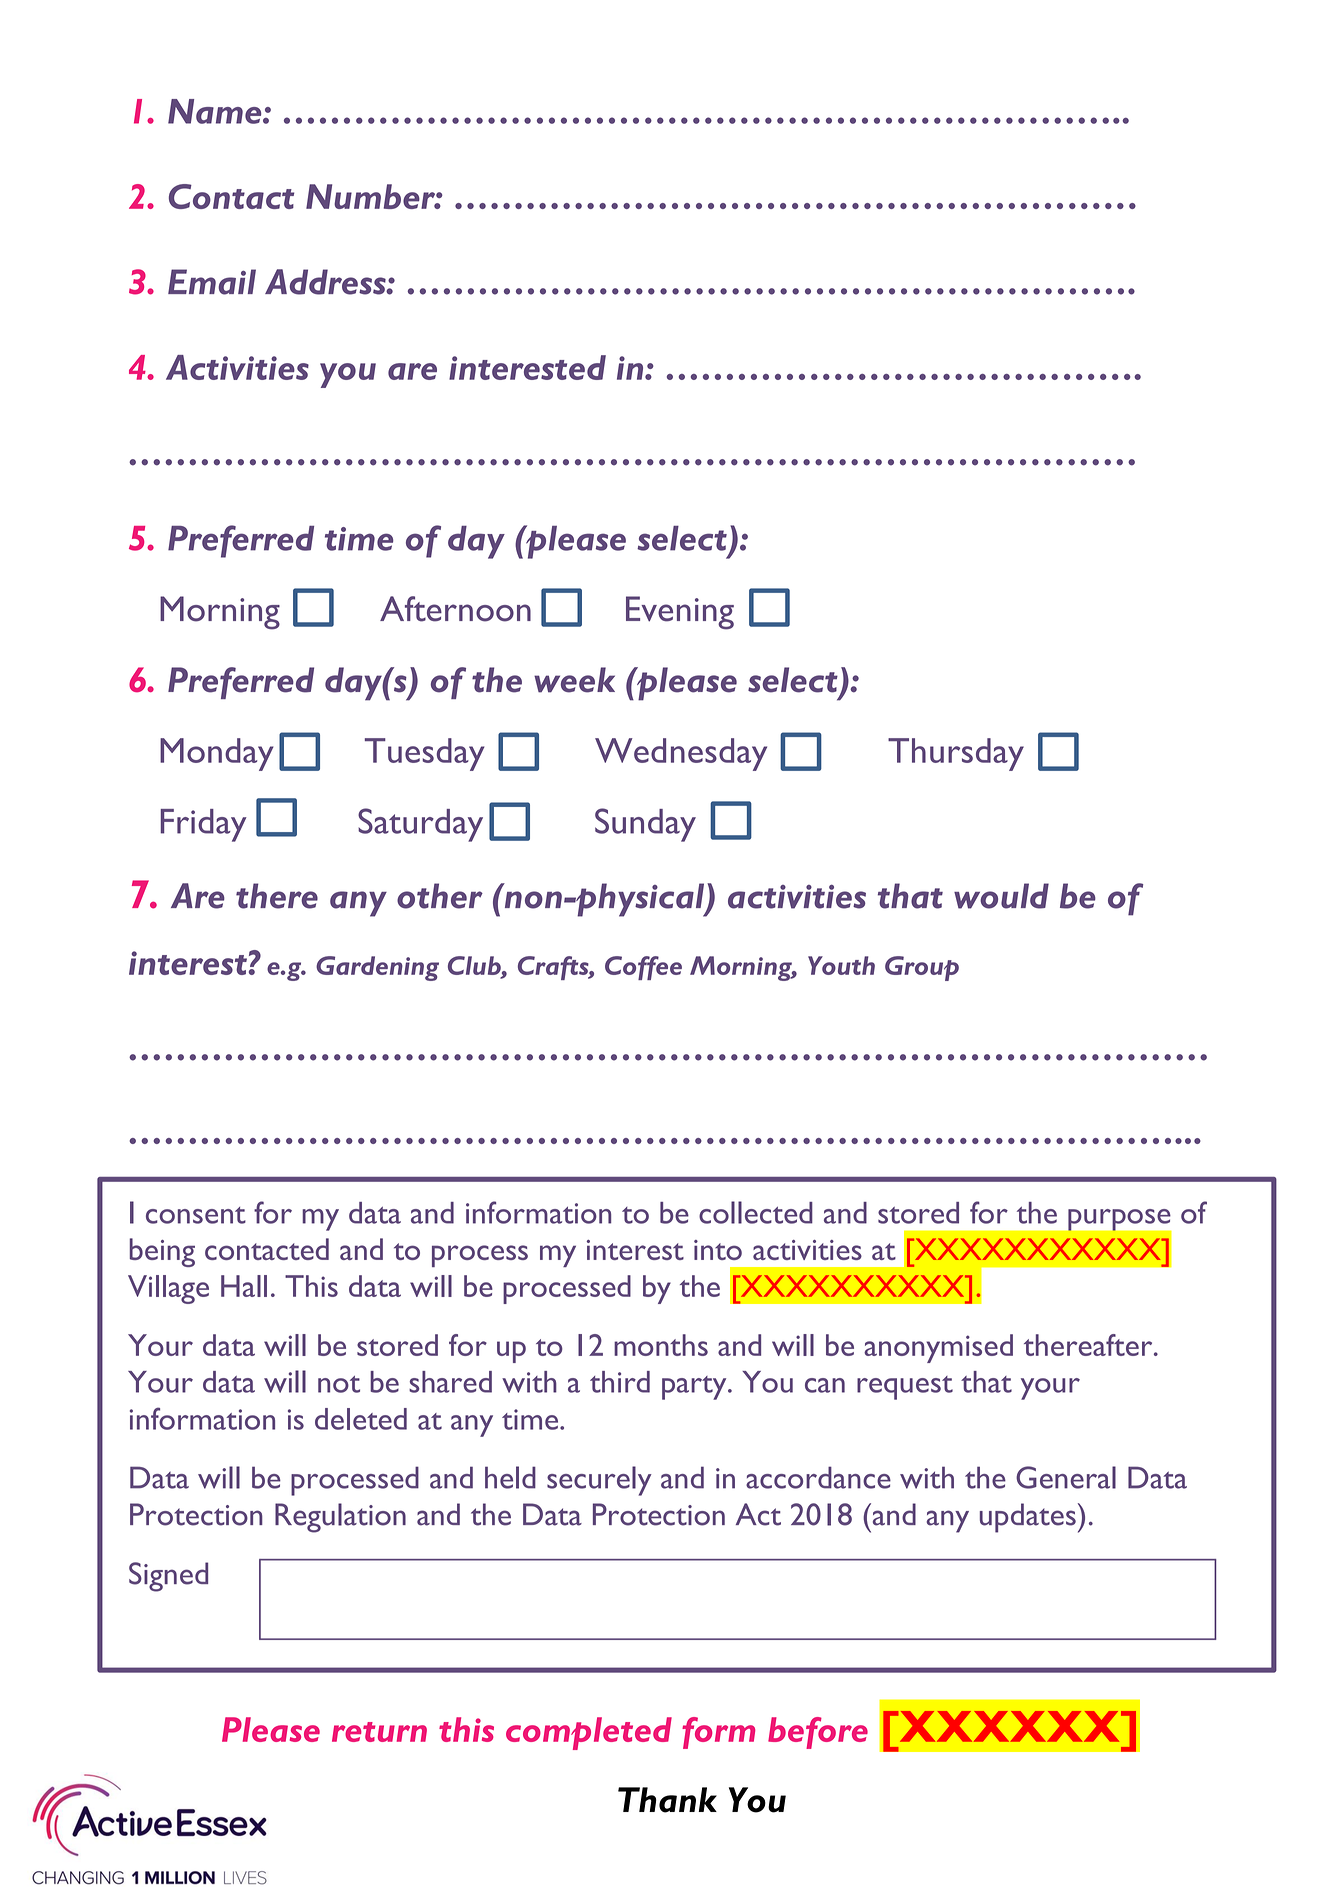 This screenshot has width=1344, height=1900. What do you see at coordinates (217, 754) in the screenshot?
I see `Monday` at bounding box center [217, 754].
